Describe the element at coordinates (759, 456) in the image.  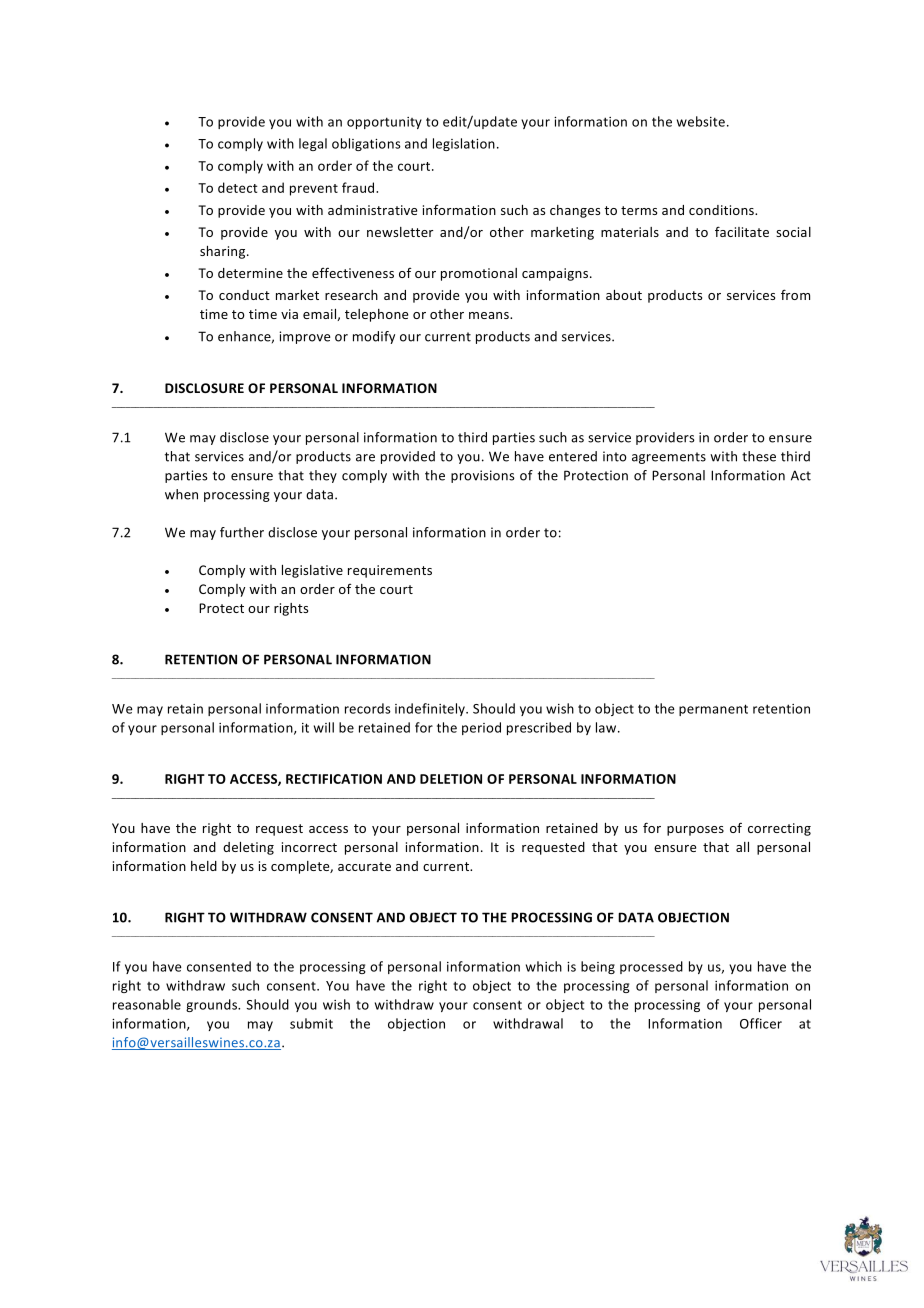
I see `these` at that location.
